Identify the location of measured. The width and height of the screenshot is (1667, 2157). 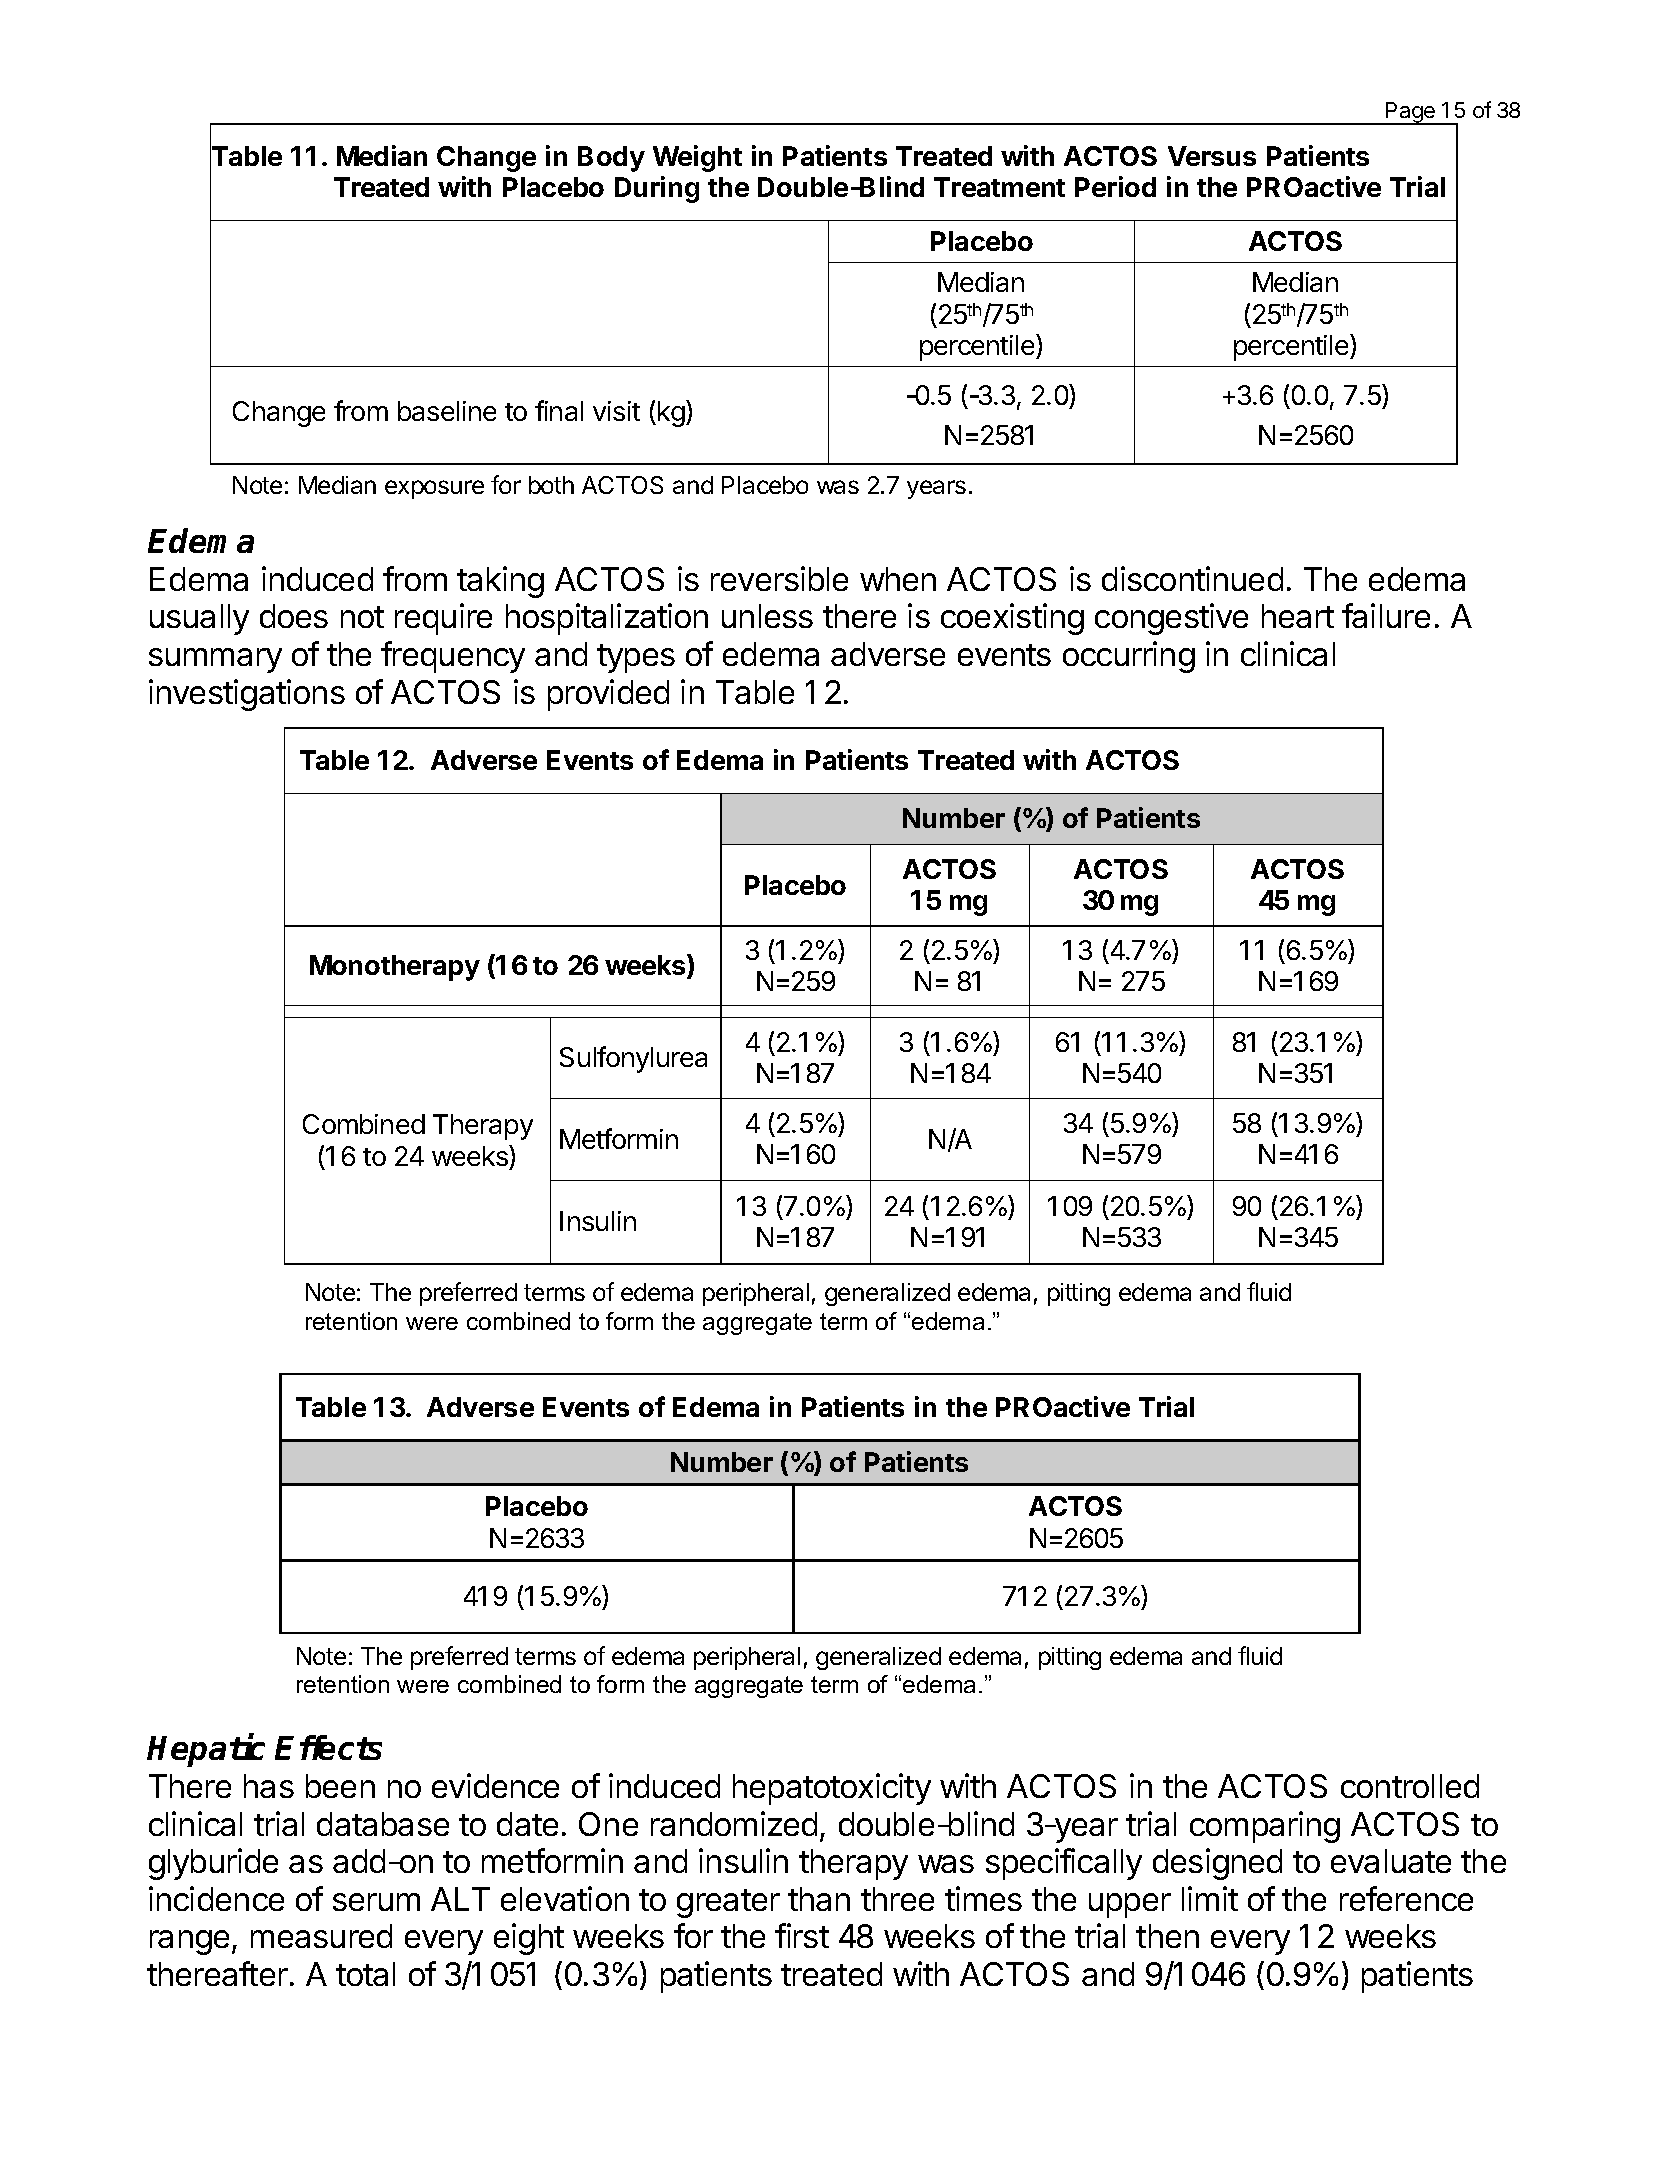
(321, 1936).
